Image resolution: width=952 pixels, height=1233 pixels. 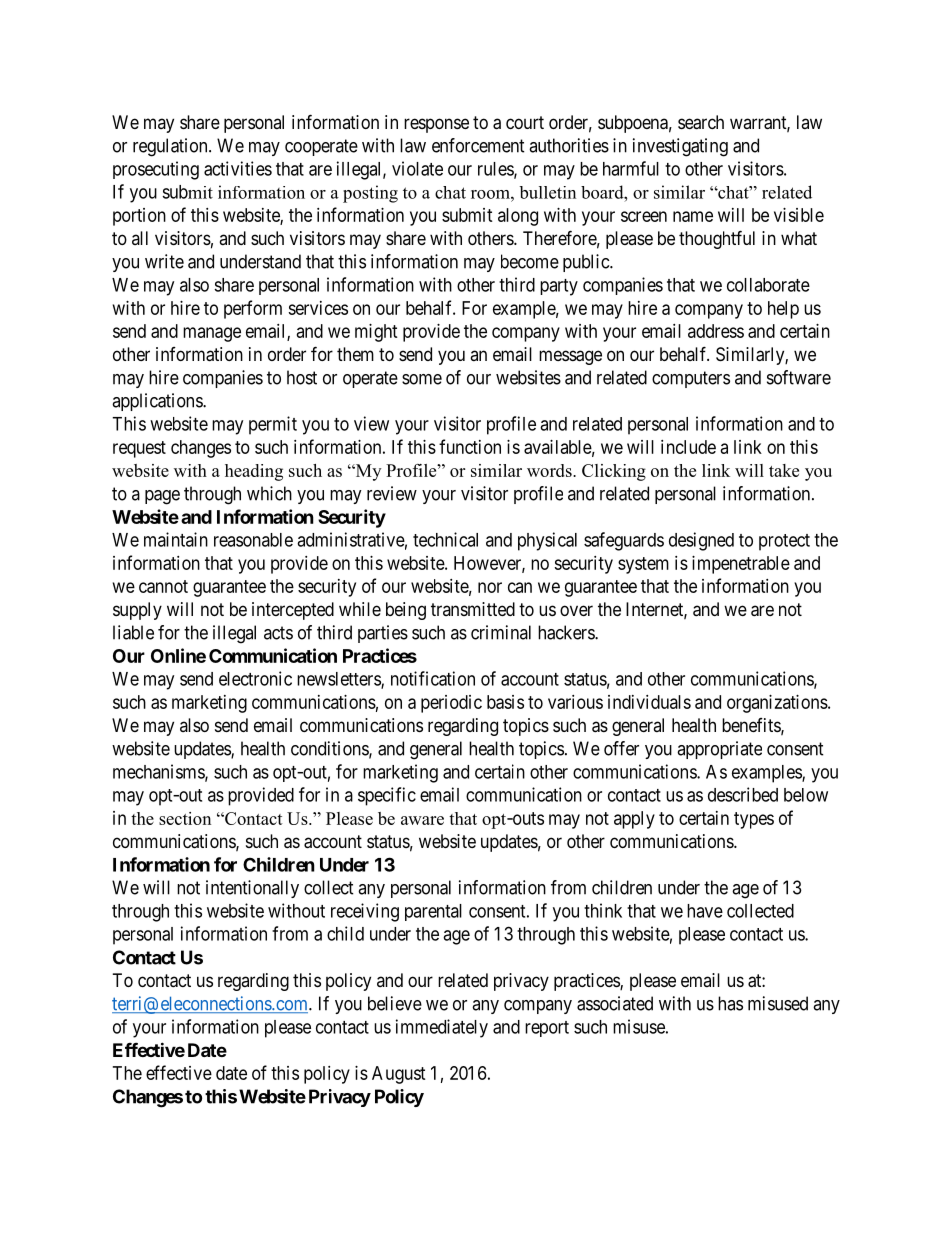 What do you see at coordinates (473, 609) in the screenshot?
I see `transmitted` at bounding box center [473, 609].
